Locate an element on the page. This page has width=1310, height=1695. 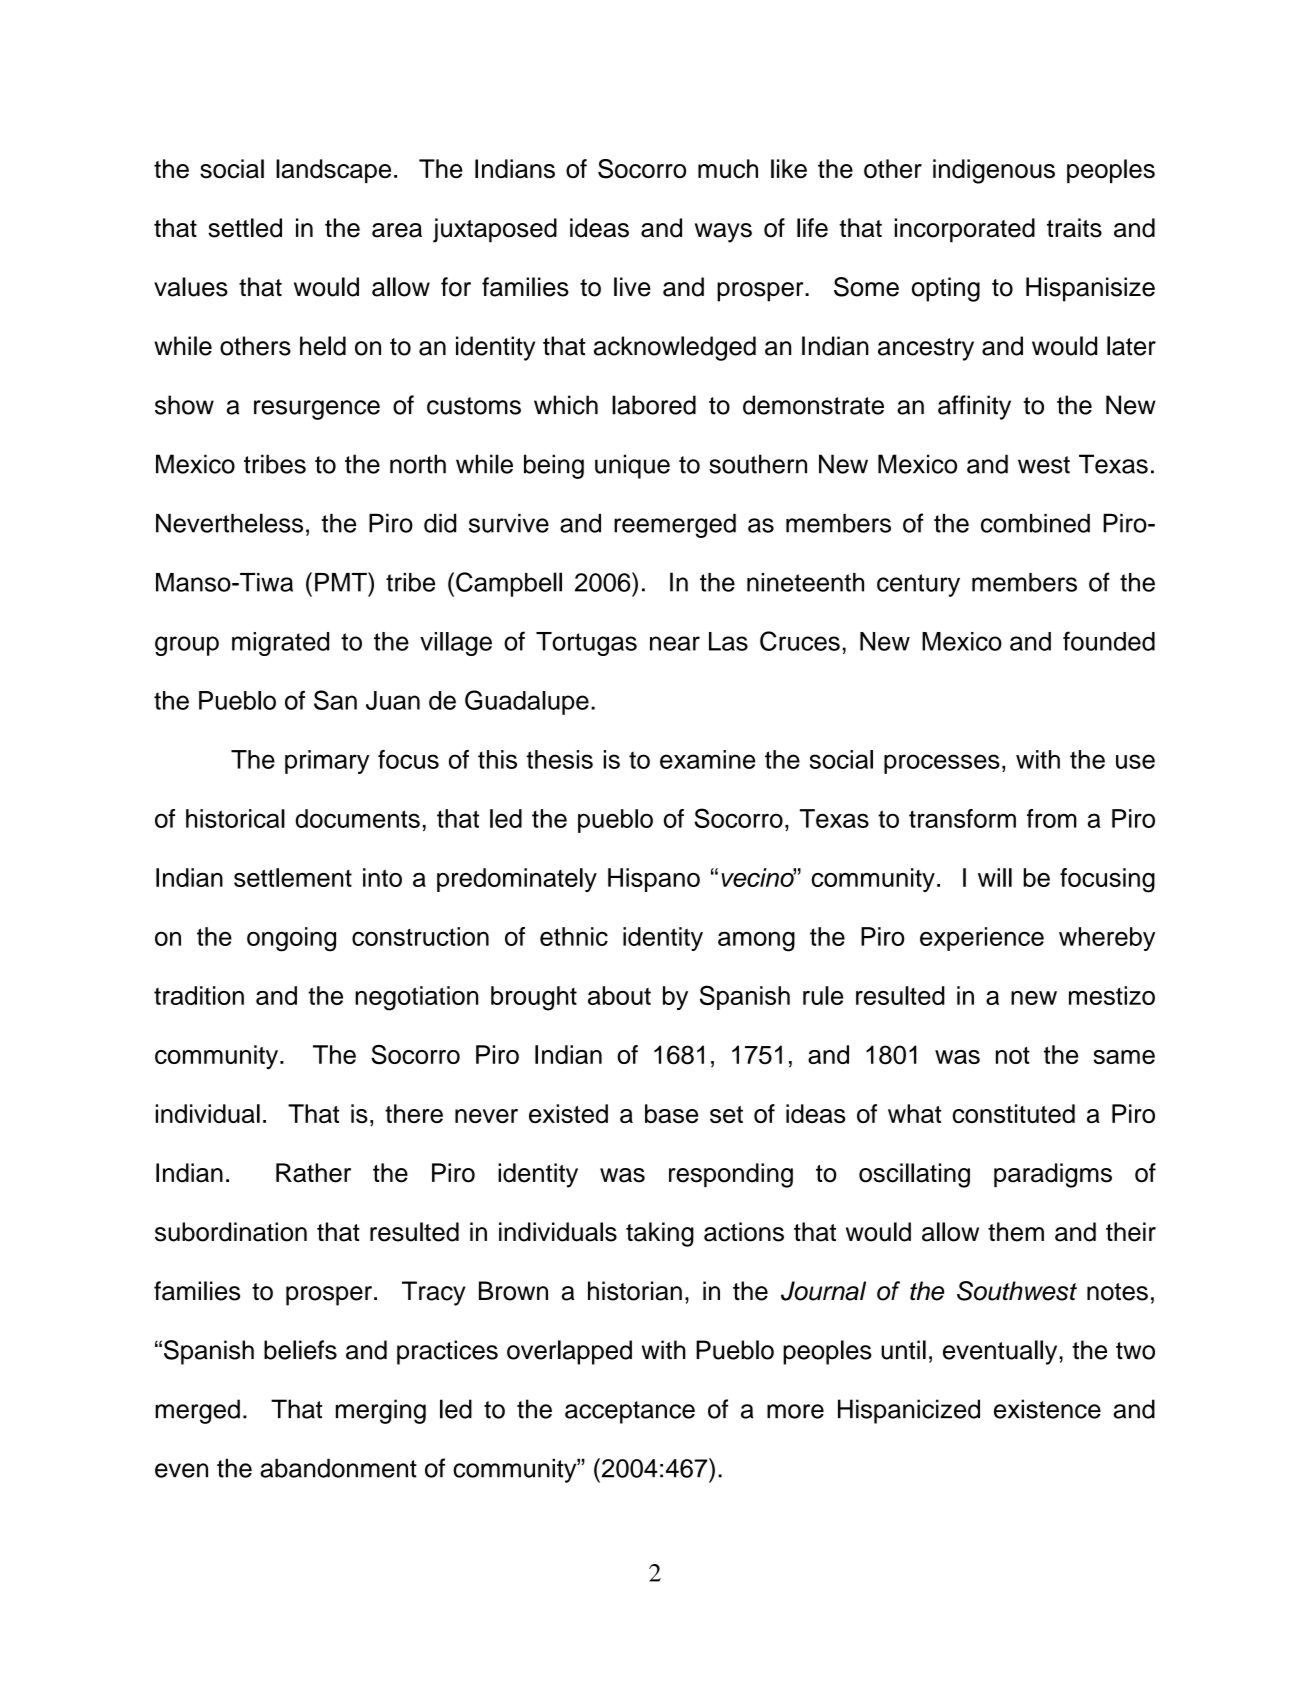
ways is located at coordinates (723, 233).
